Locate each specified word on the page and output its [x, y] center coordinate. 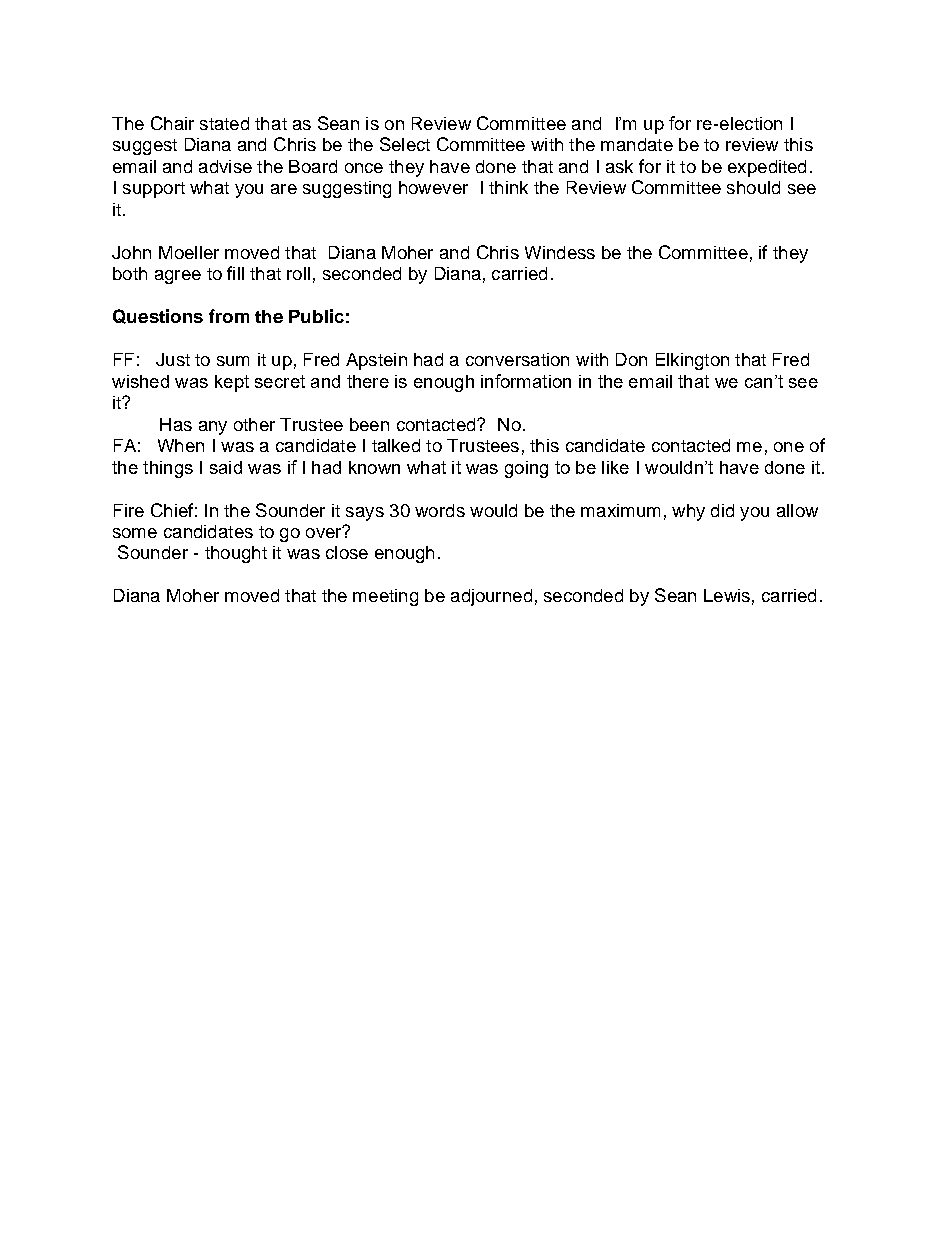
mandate [637, 144]
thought [236, 554]
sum [233, 361]
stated [224, 123]
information [526, 381]
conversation [517, 359]
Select [405, 144]
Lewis [727, 595]
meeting [385, 597]
